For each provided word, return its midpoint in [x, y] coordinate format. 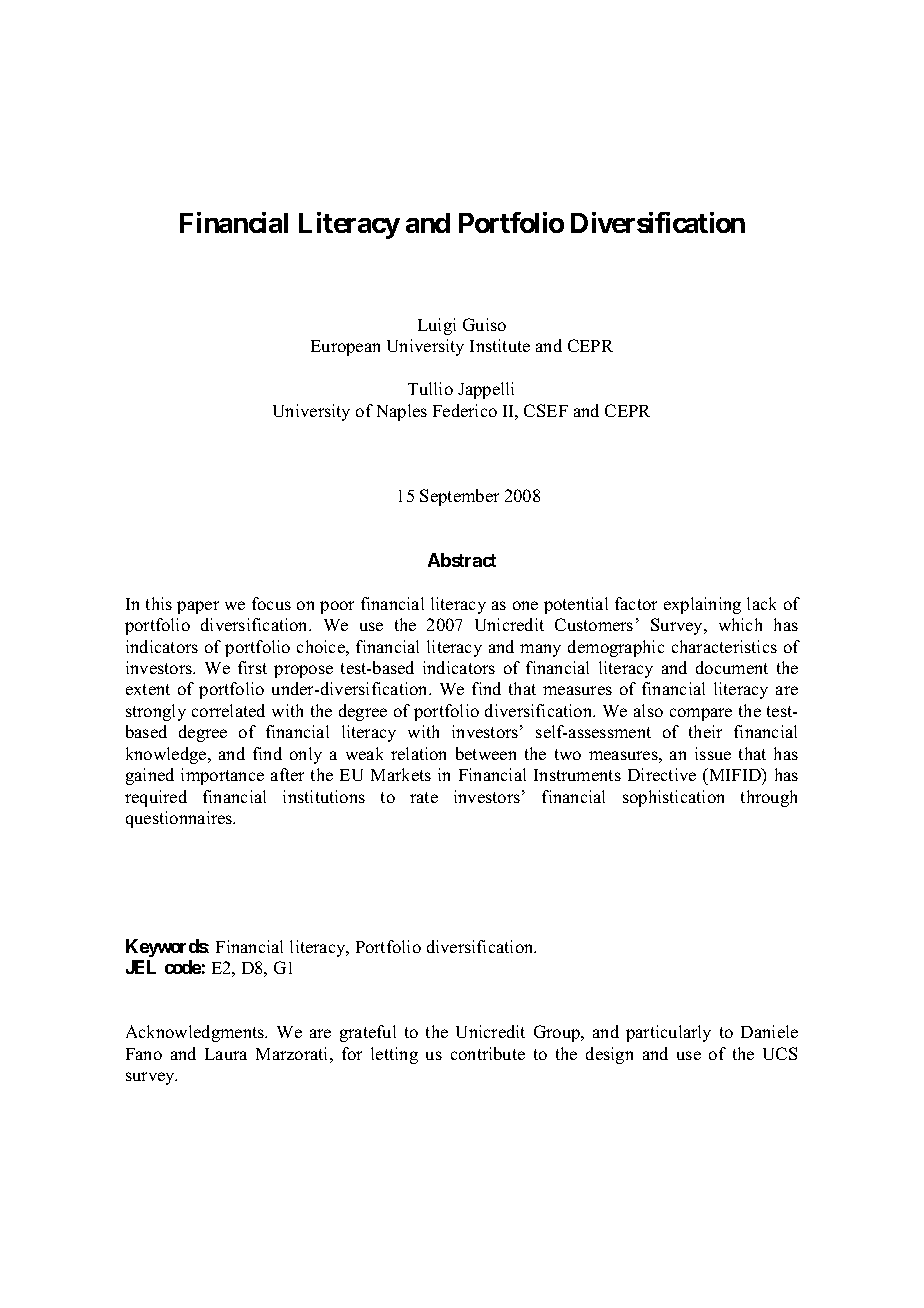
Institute [500, 345]
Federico [465, 410]
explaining [702, 605]
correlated [228, 710]
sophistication [673, 798]
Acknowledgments [196, 1033]
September [459, 497]
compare [701, 714]
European [345, 348]
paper [198, 607]
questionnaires [180, 819]
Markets [401, 774]
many [540, 650]
